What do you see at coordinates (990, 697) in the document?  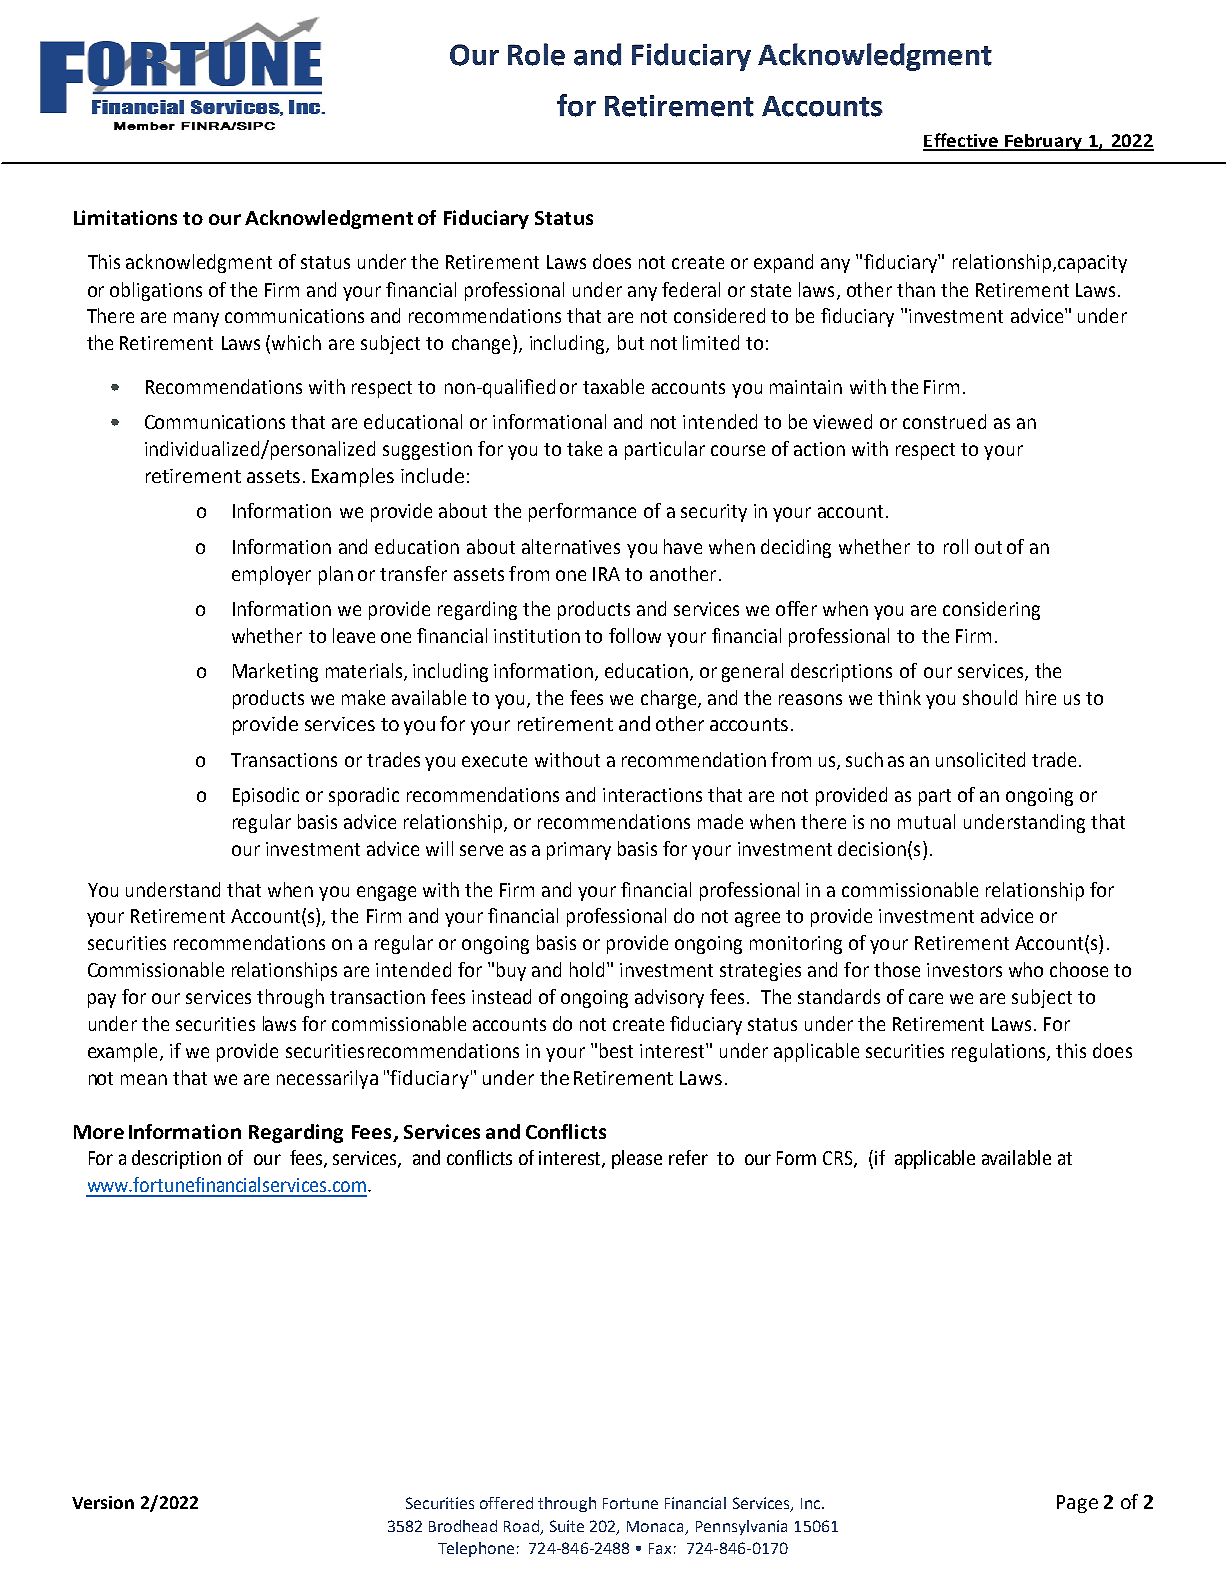 I see `should` at bounding box center [990, 697].
